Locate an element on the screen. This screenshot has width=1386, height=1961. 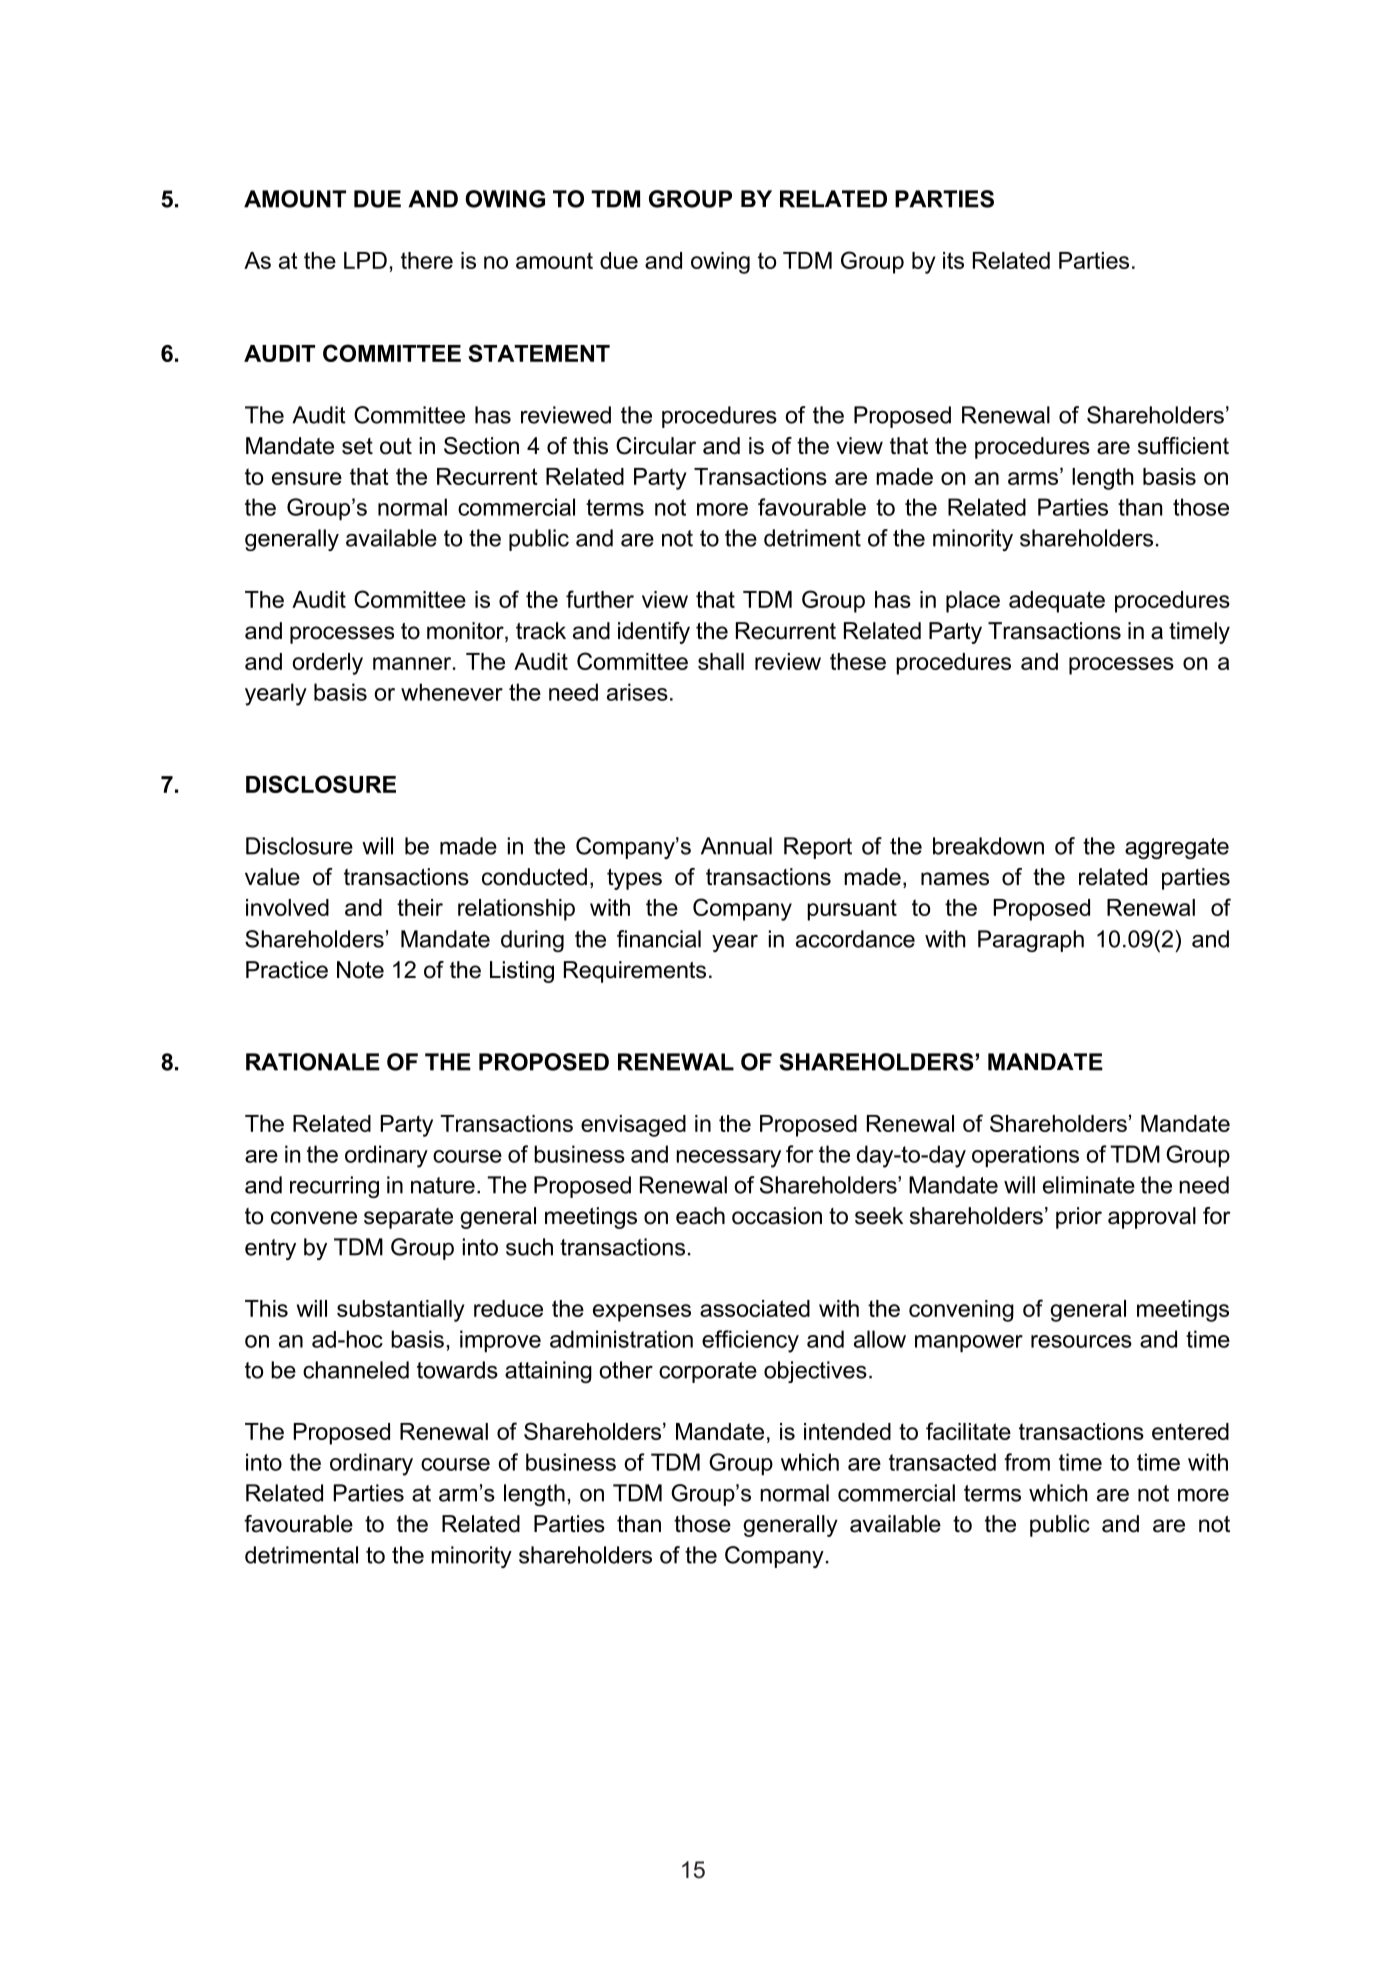
adequate is located at coordinates (1057, 602).
